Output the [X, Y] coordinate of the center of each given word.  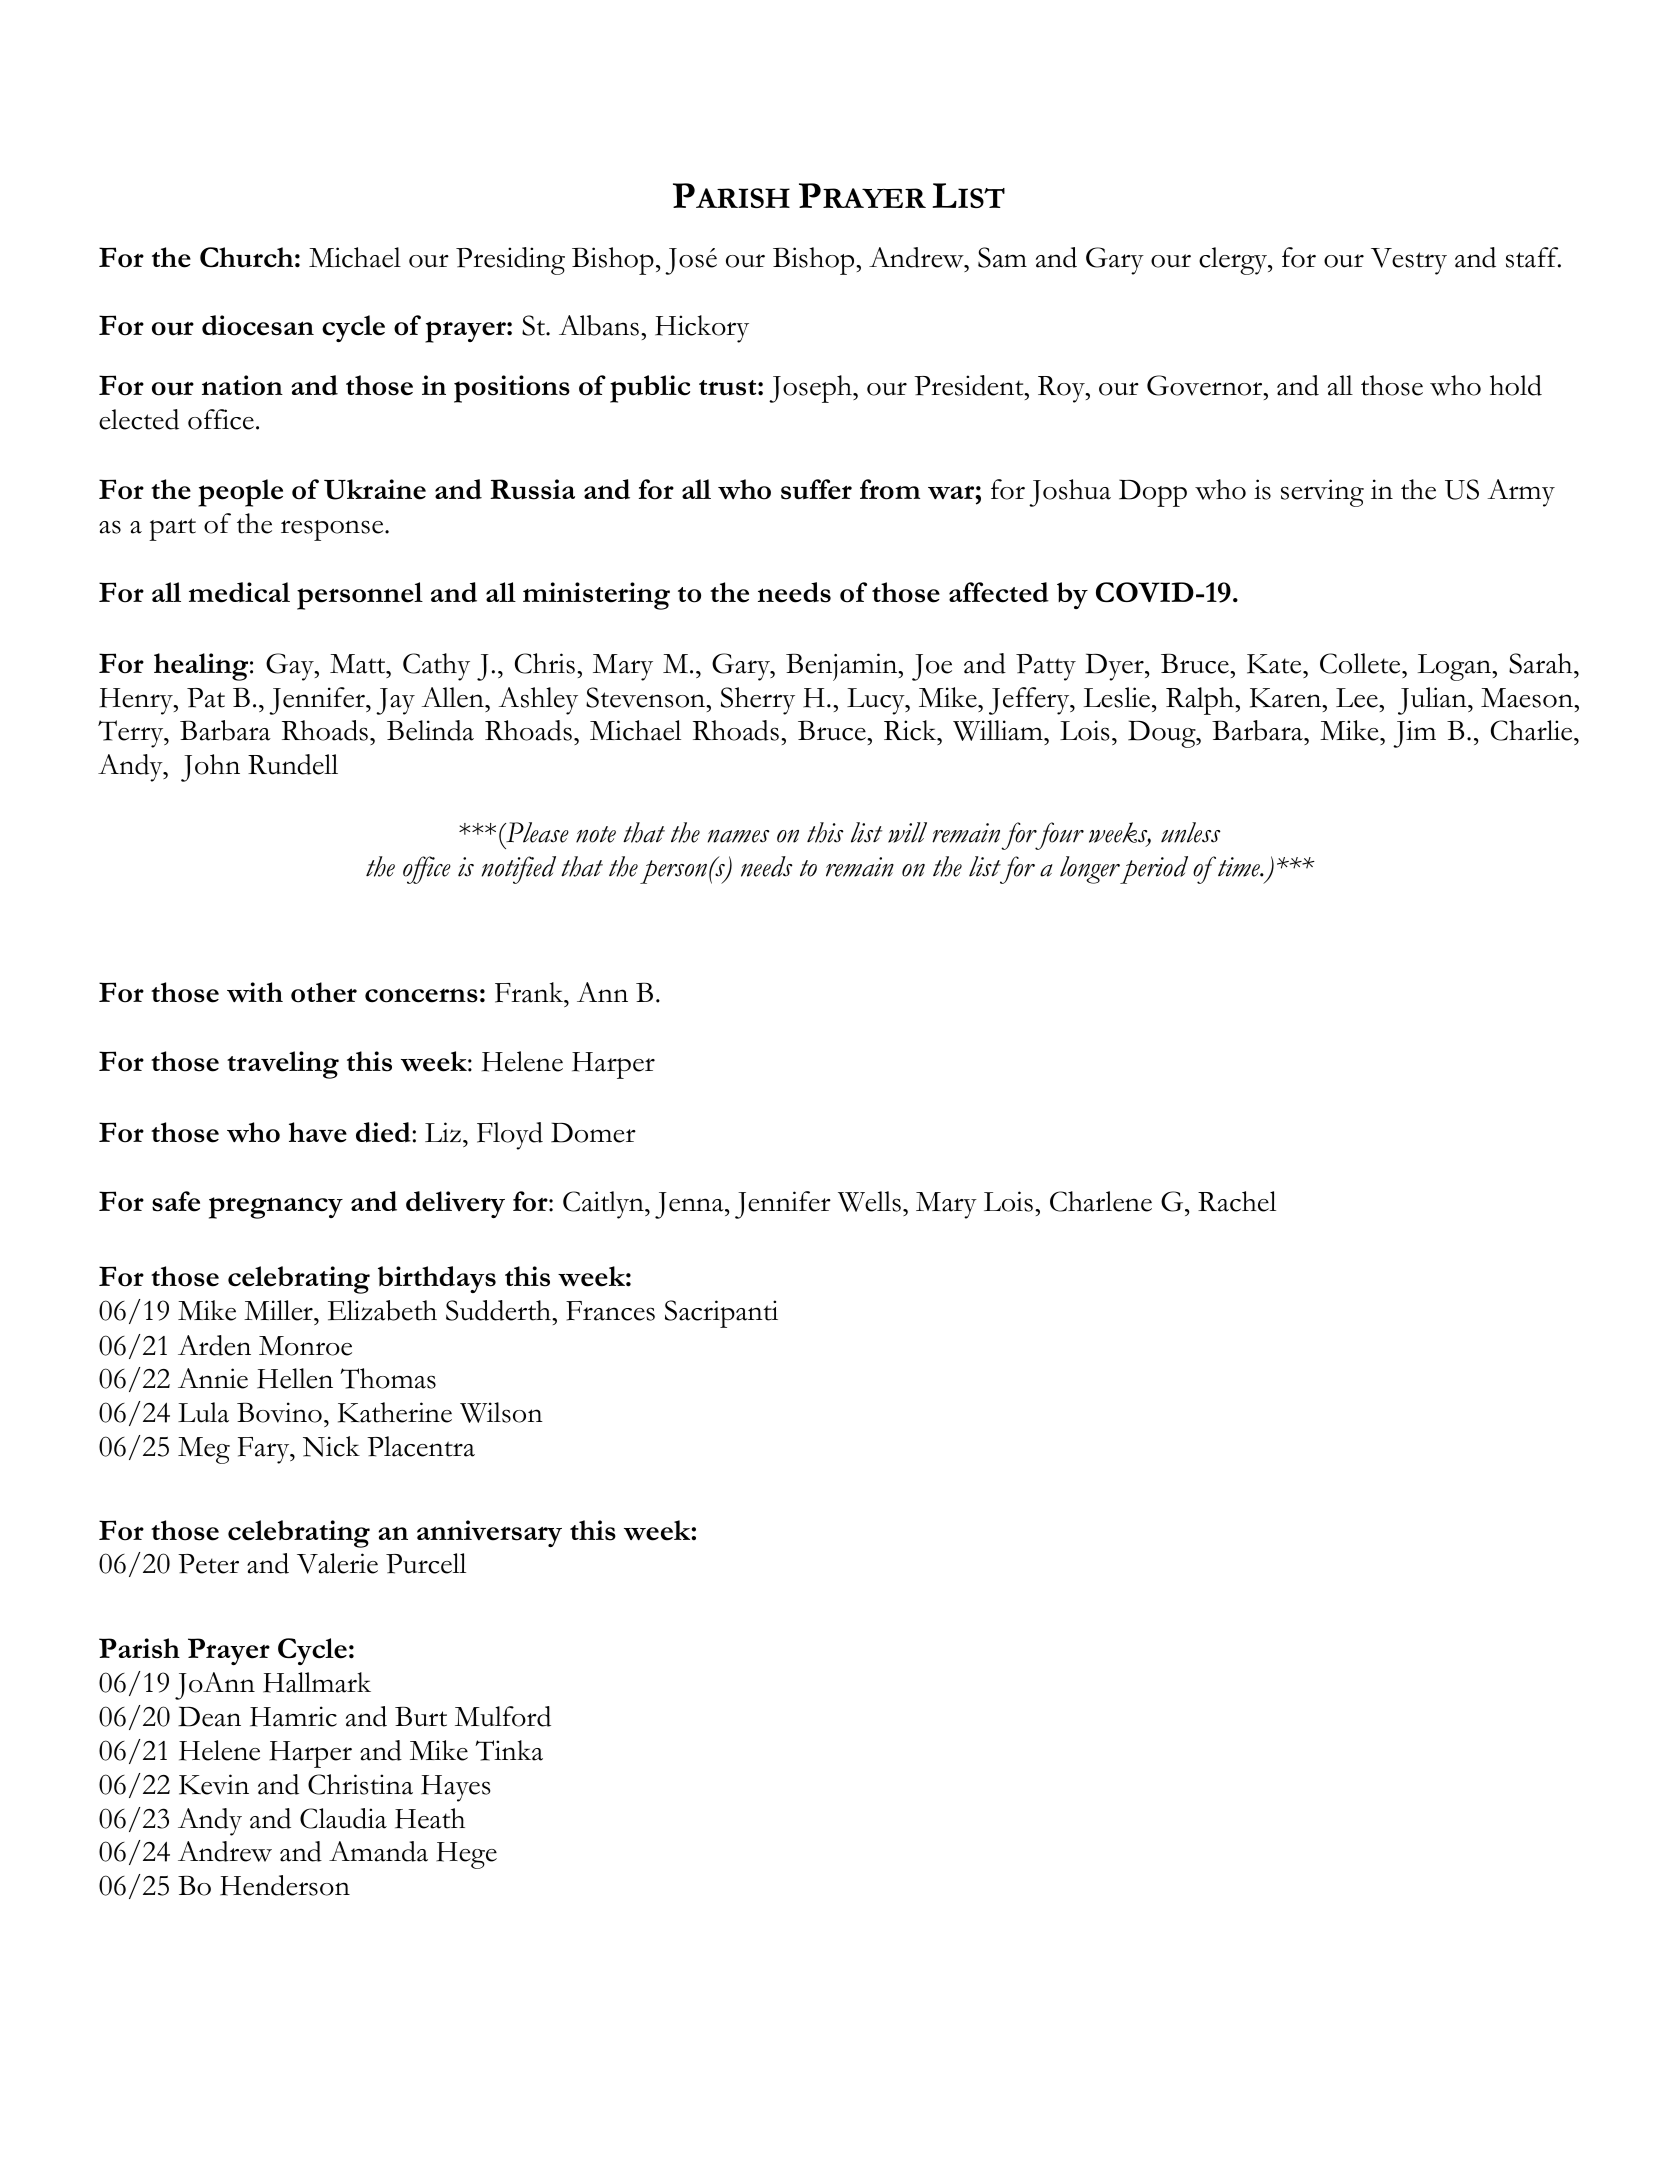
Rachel [1237, 1201]
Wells [869, 1201]
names [739, 836]
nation [242, 385]
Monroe [305, 1346]
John [210, 768]
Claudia [343, 1818]
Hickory [702, 329]
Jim [1414, 734]
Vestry [1409, 261]
